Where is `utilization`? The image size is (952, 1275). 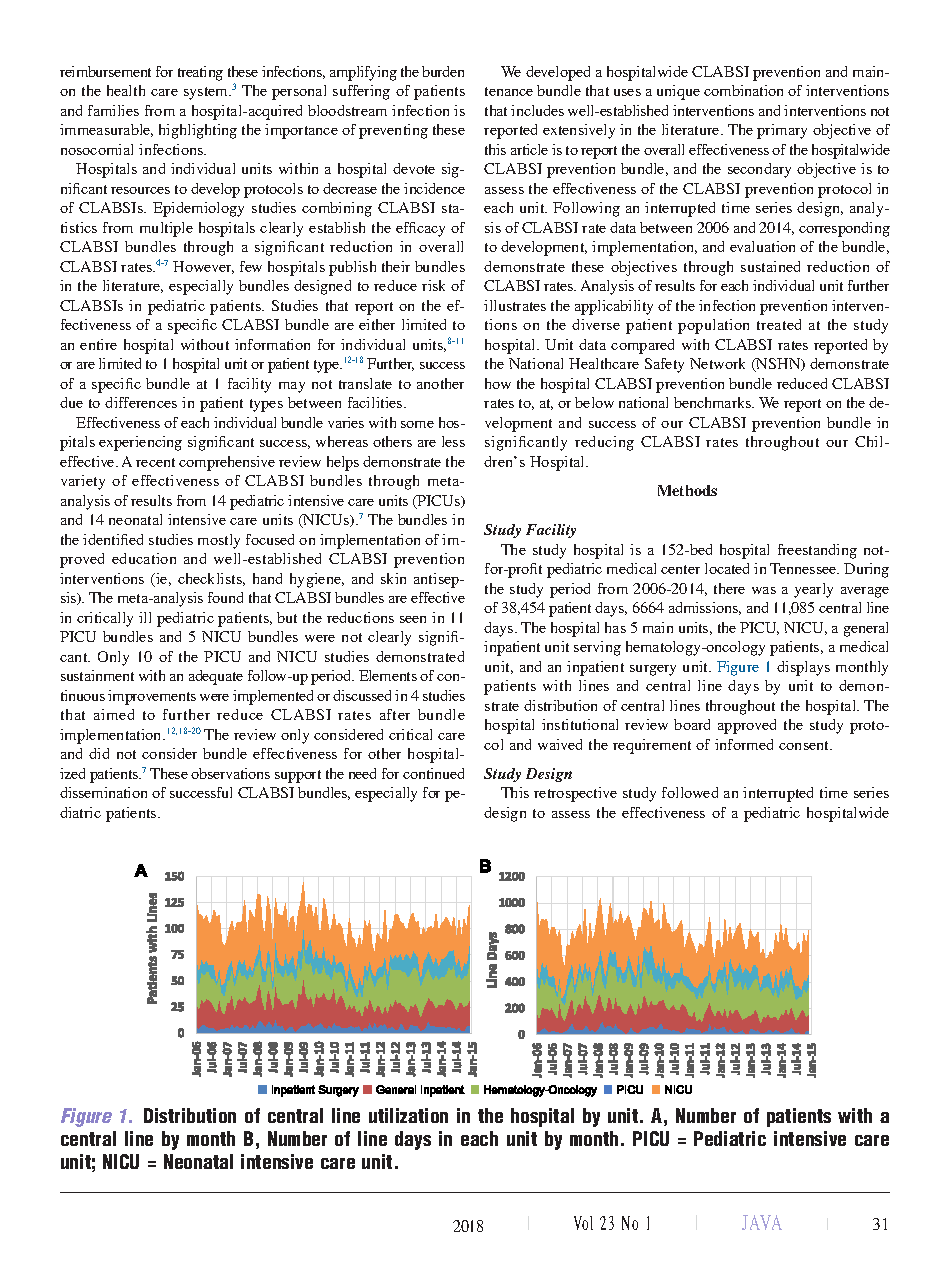
utilization is located at coordinates (408, 1115).
